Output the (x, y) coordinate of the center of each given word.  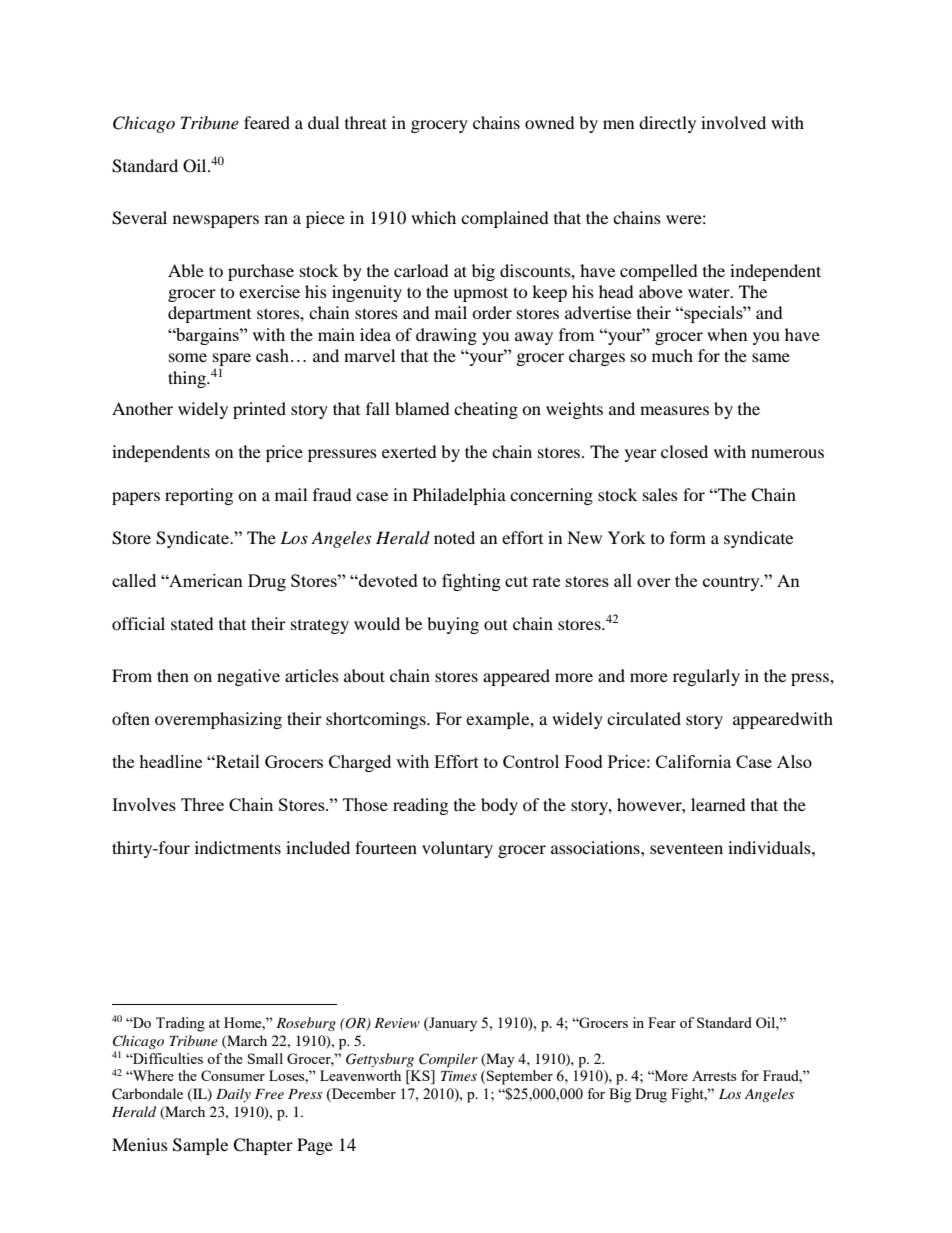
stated (192, 623)
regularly (706, 677)
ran (276, 219)
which (433, 217)
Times (459, 1076)
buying (453, 625)
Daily (233, 1095)
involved (733, 122)
